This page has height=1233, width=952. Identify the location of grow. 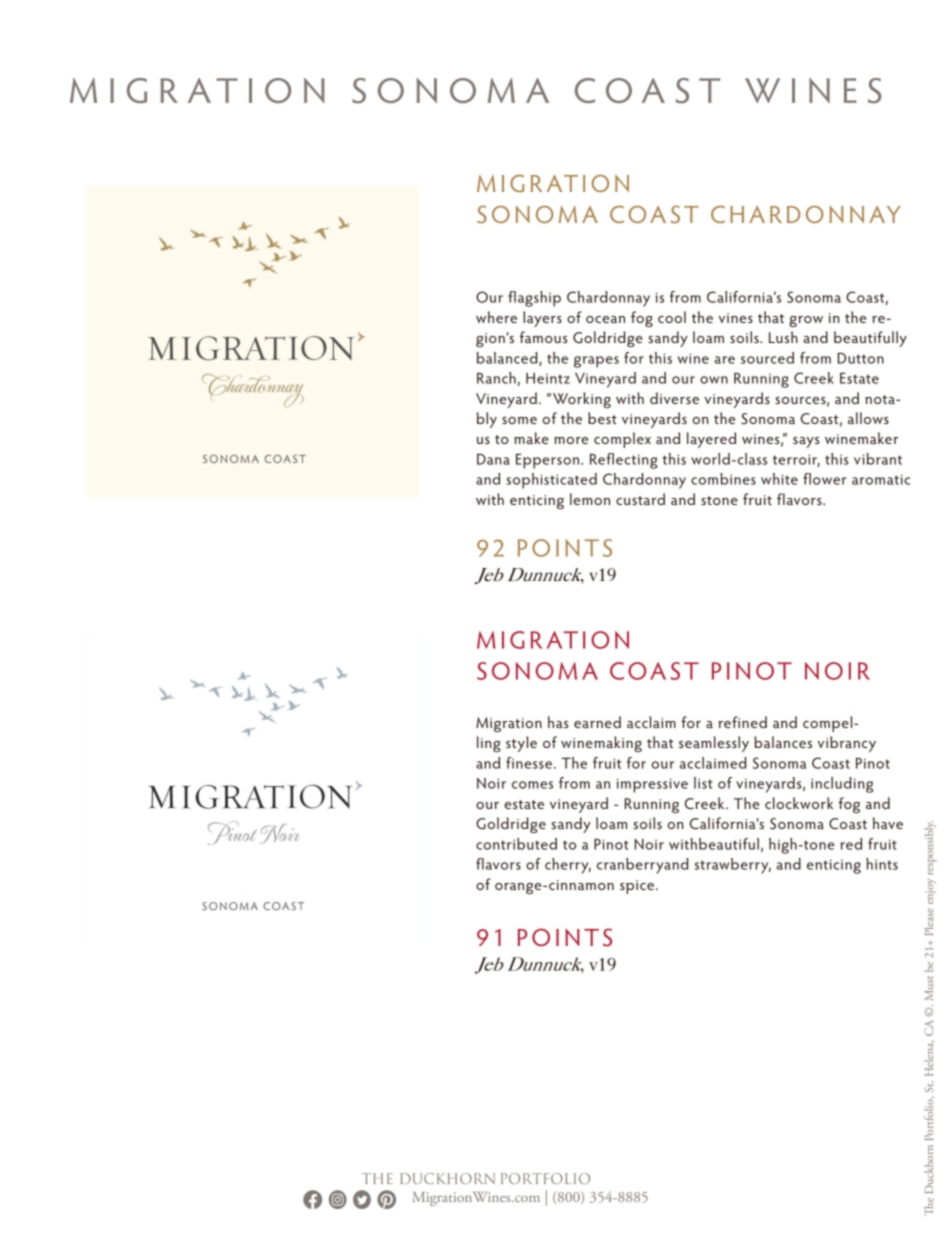
(806, 321).
